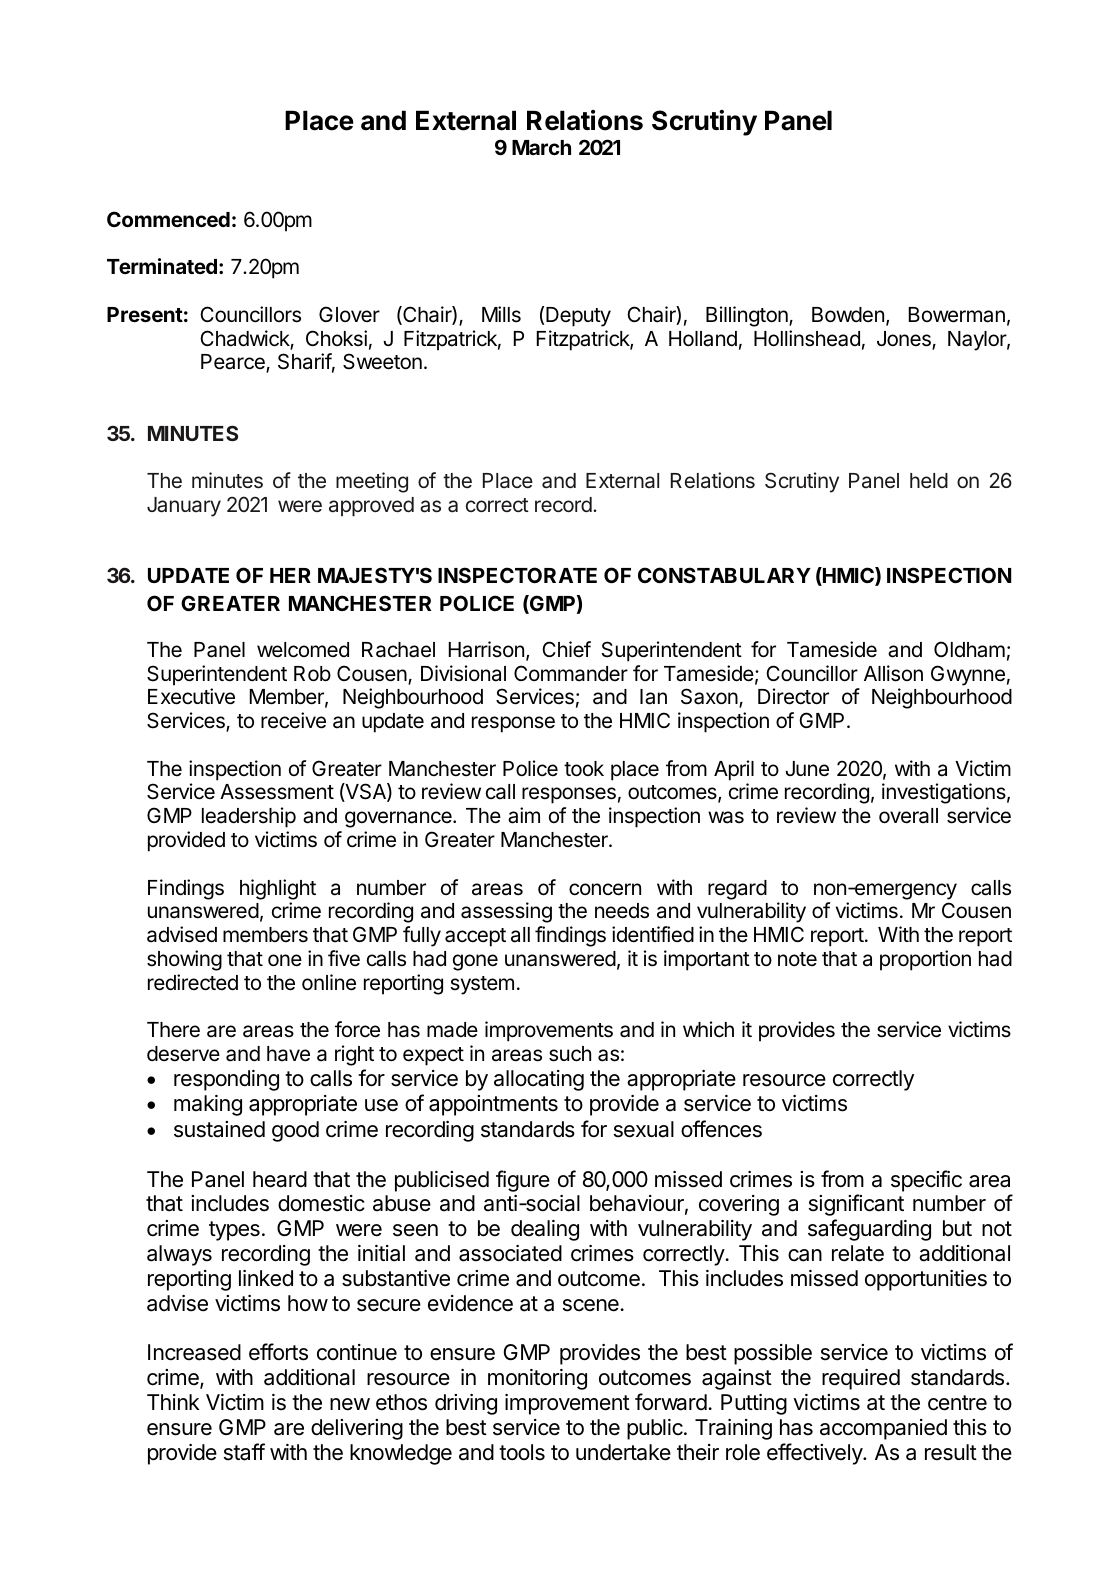 The image size is (1118, 1582). Describe the element at coordinates (184, 507) in the screenshot. I see `January` at that location.
